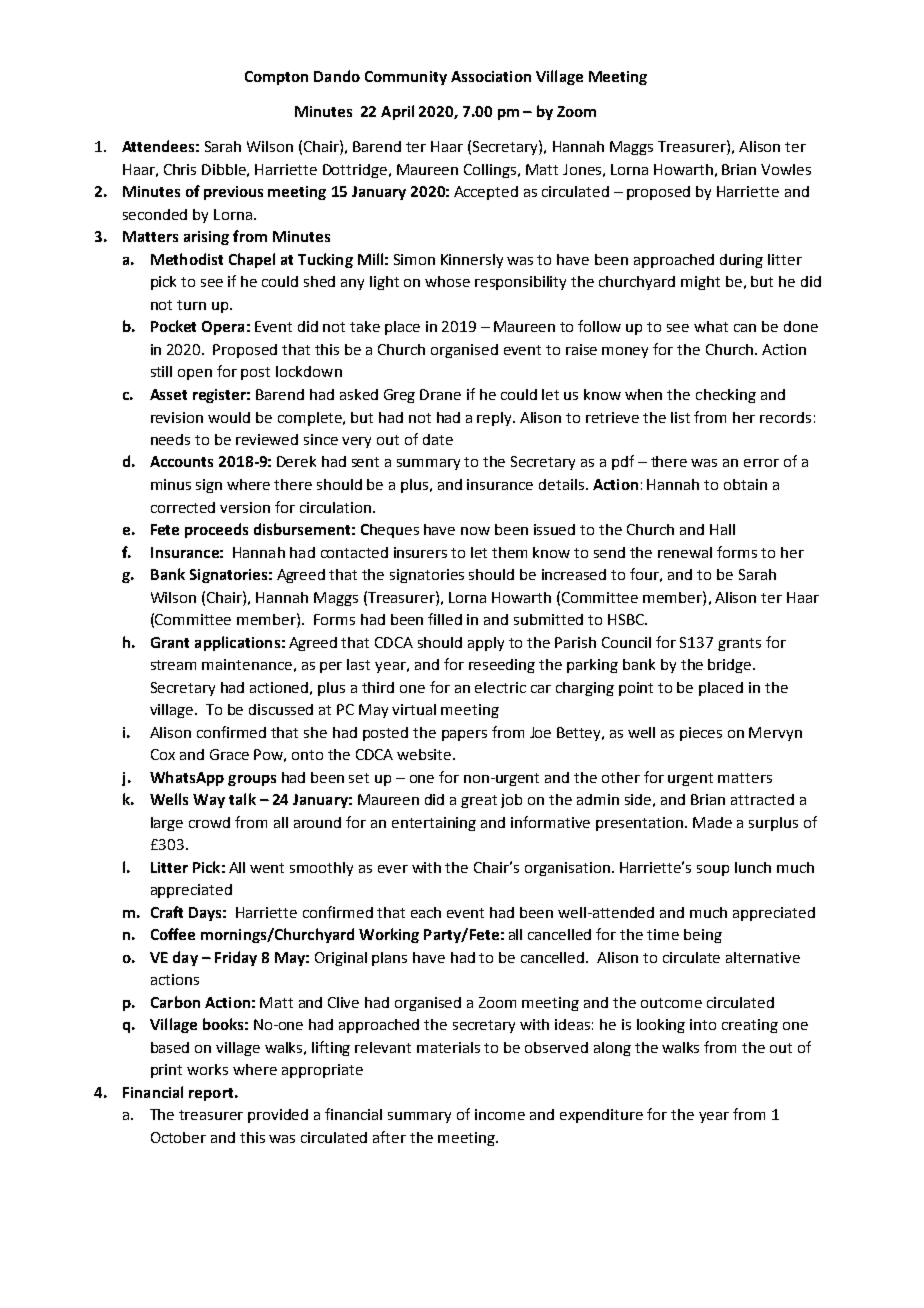 This image has width=924, height=1308. What do you see at coordinates (445, 619) in the image?
I see `filled` at bounding box center [445, 619].
